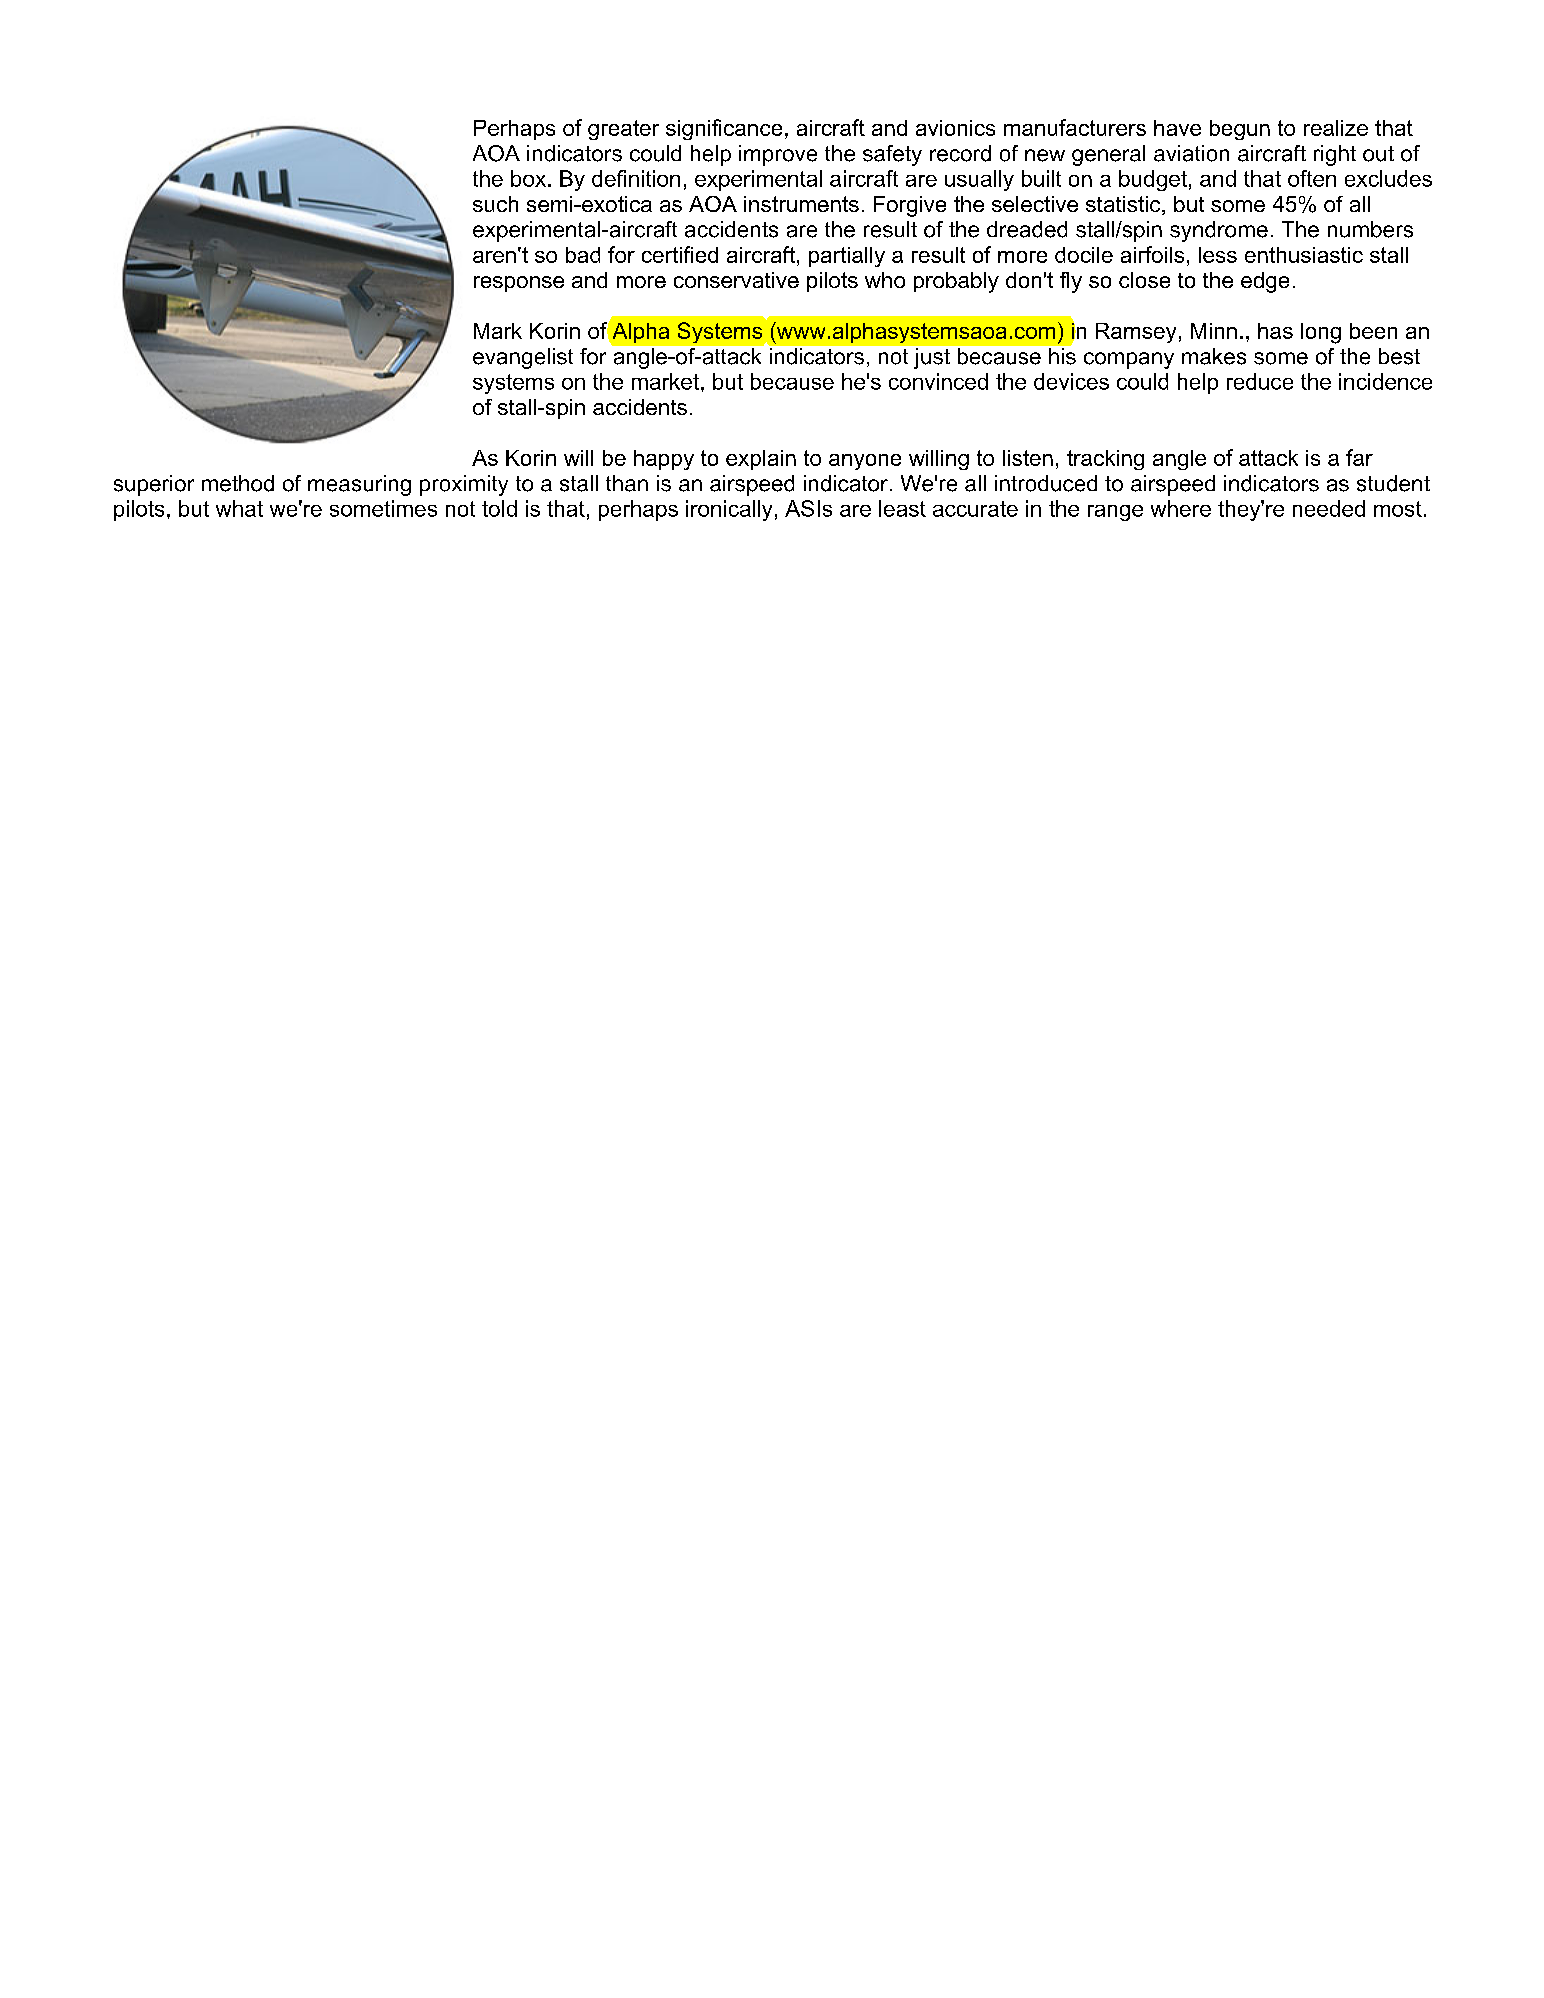  I want to click on greater, so click(623, 130).
